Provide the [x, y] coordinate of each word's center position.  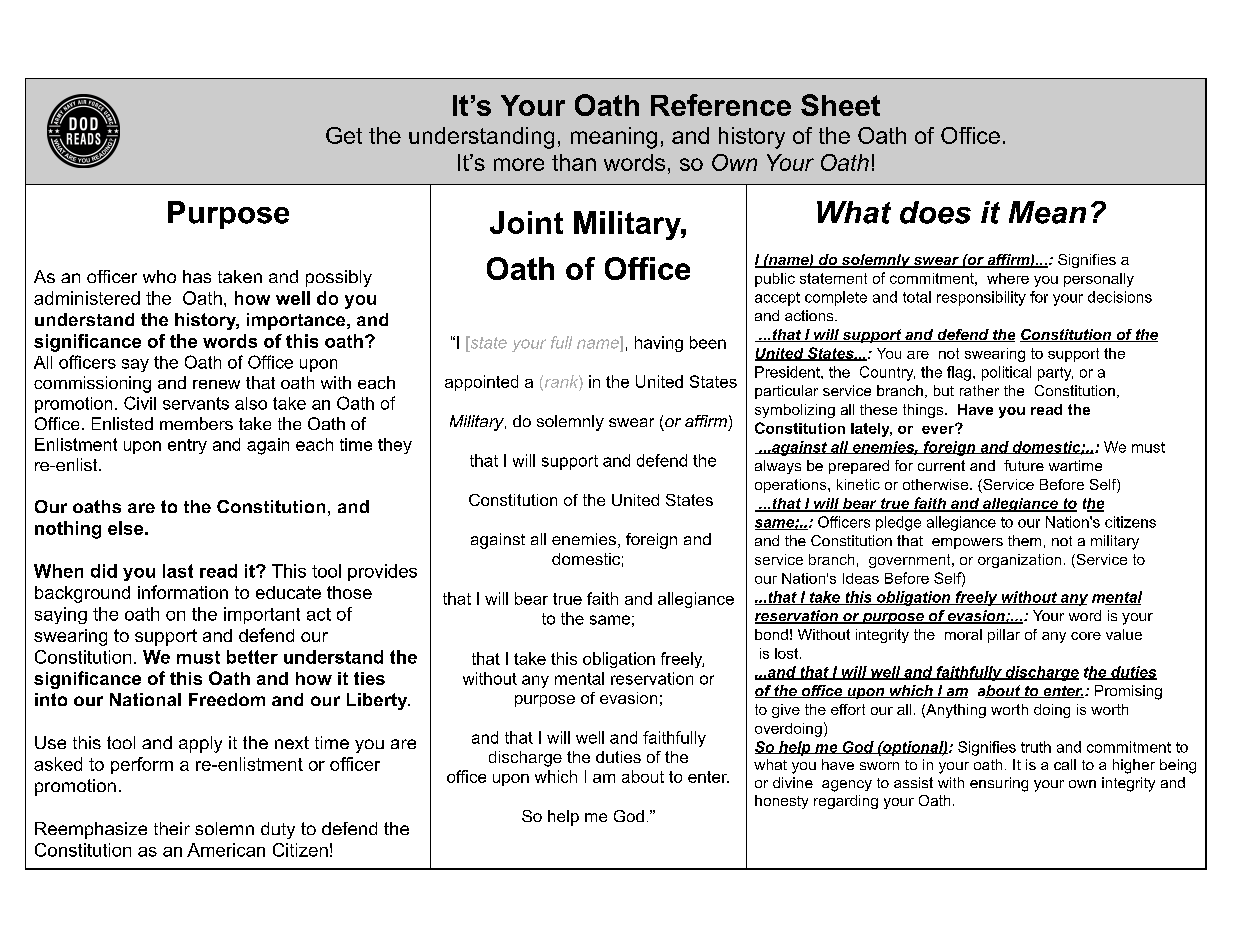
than [574, 162]
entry [187, 446]
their [172, 828]
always [778, 467]
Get [344, 135]
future [1024, 465]
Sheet [840, 105]
